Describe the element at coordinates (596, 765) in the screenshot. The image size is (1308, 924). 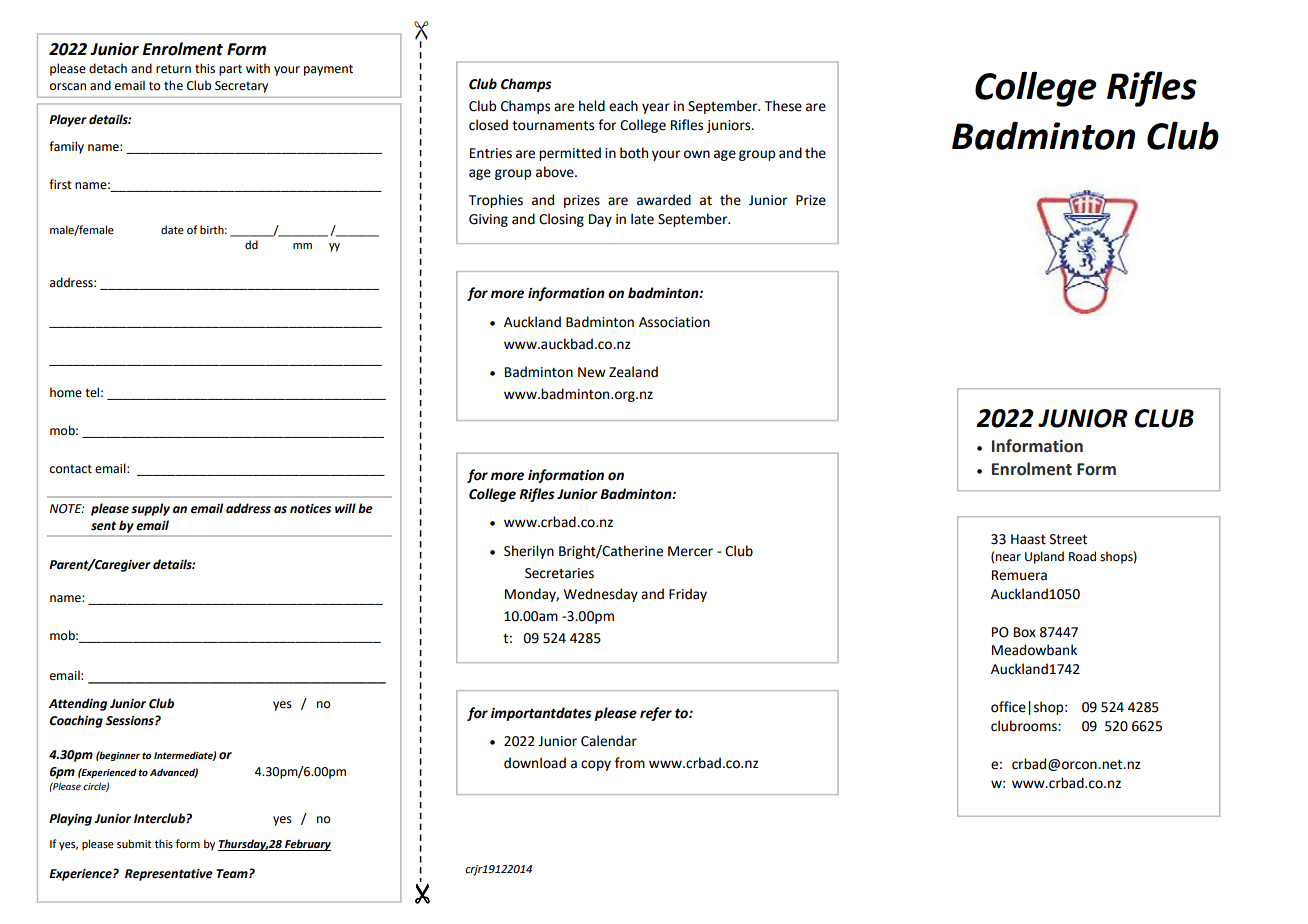
I see `copy` at that location.
